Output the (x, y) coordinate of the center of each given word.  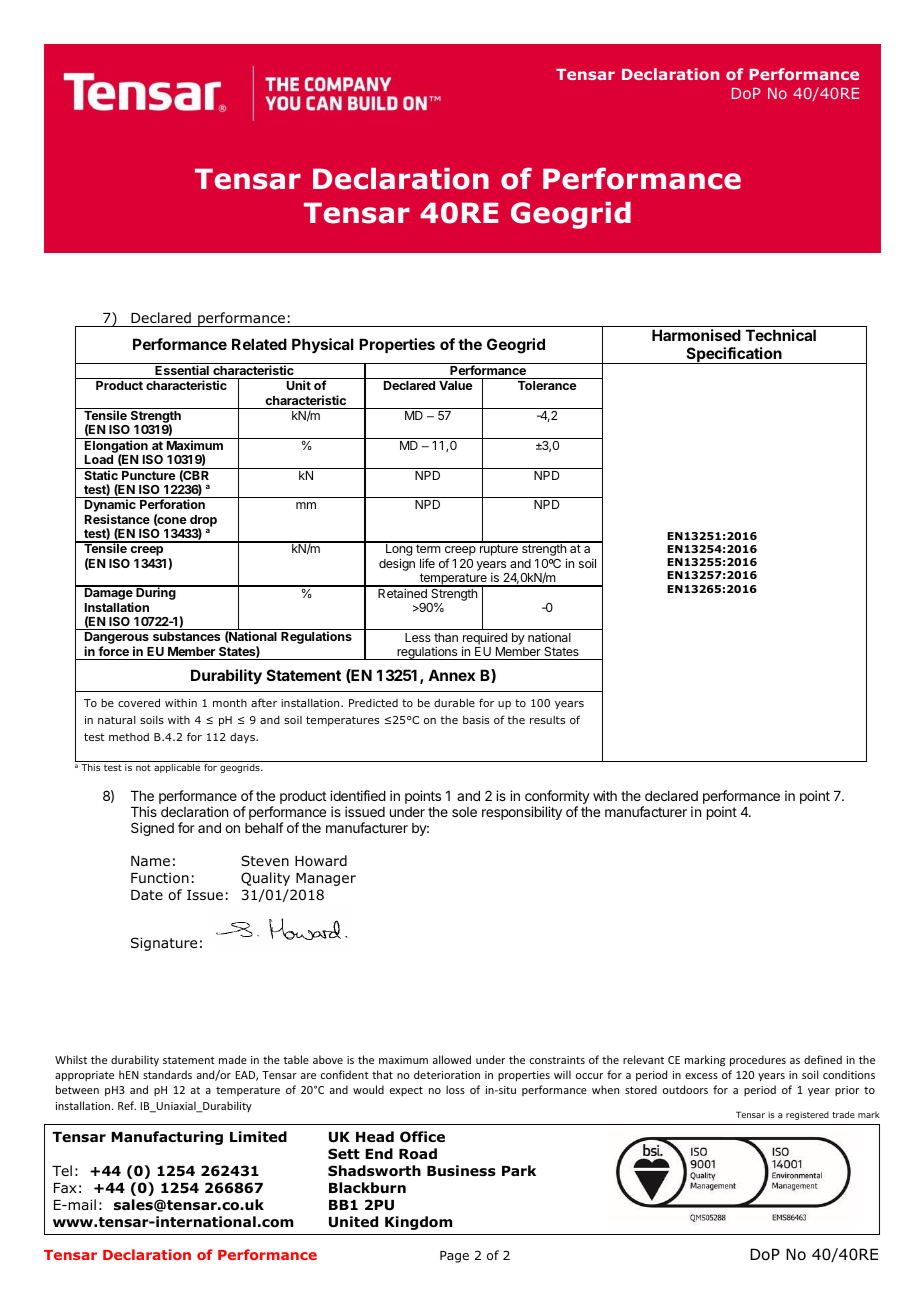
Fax (65, 1188)
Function (160, 878)
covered (139, 702)
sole (464, 812)
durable (454, 702)
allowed (452, 1059)
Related (259, 344)
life (427, 563)
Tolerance (547, 385)
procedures (758, 1060)
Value (456, 385)
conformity (557, 798)
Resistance (117, 519)
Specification (734, 355)
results (547, 720)
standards (167, 1074)
